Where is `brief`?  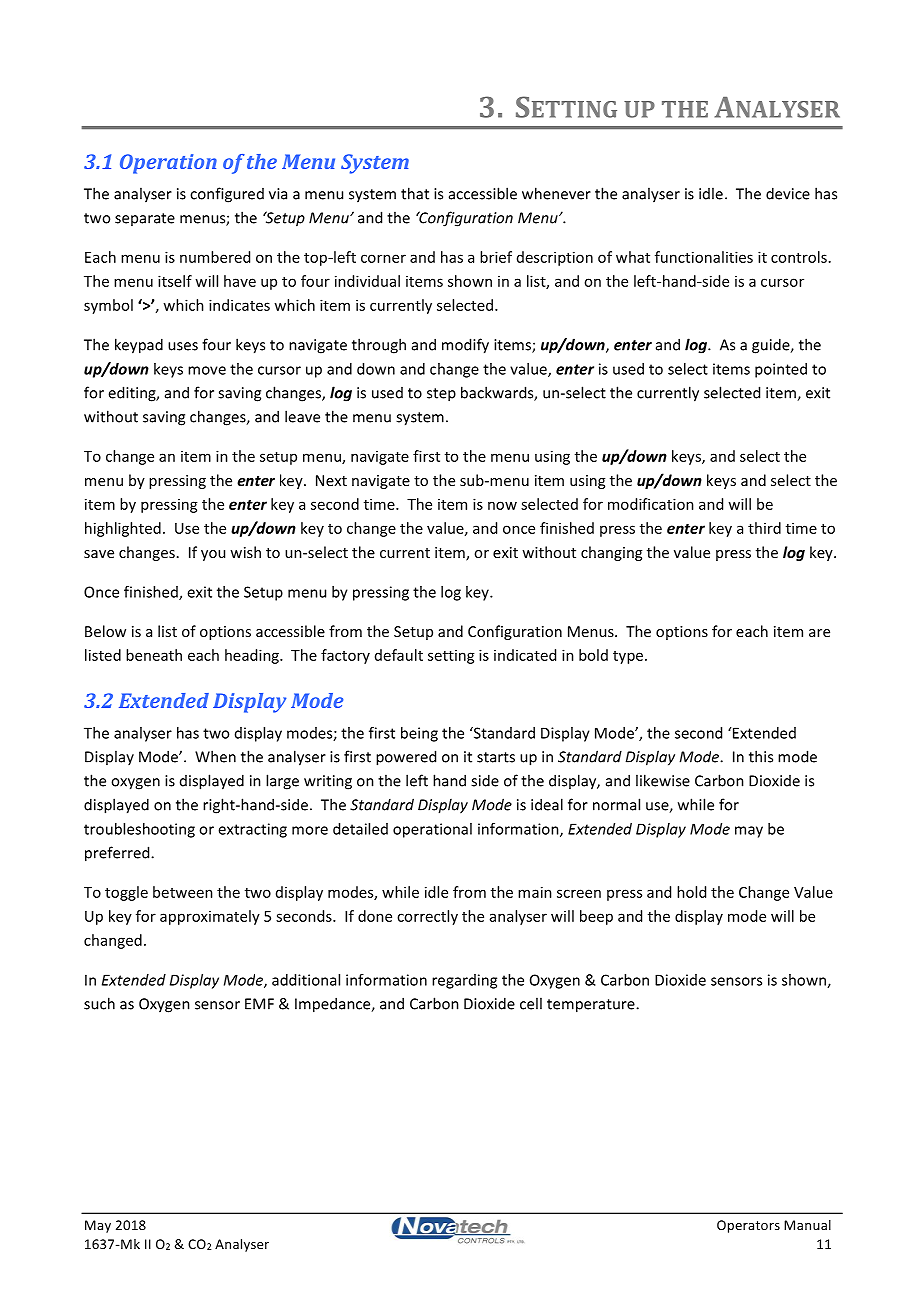 brief is located at coordinates (496, 257).
